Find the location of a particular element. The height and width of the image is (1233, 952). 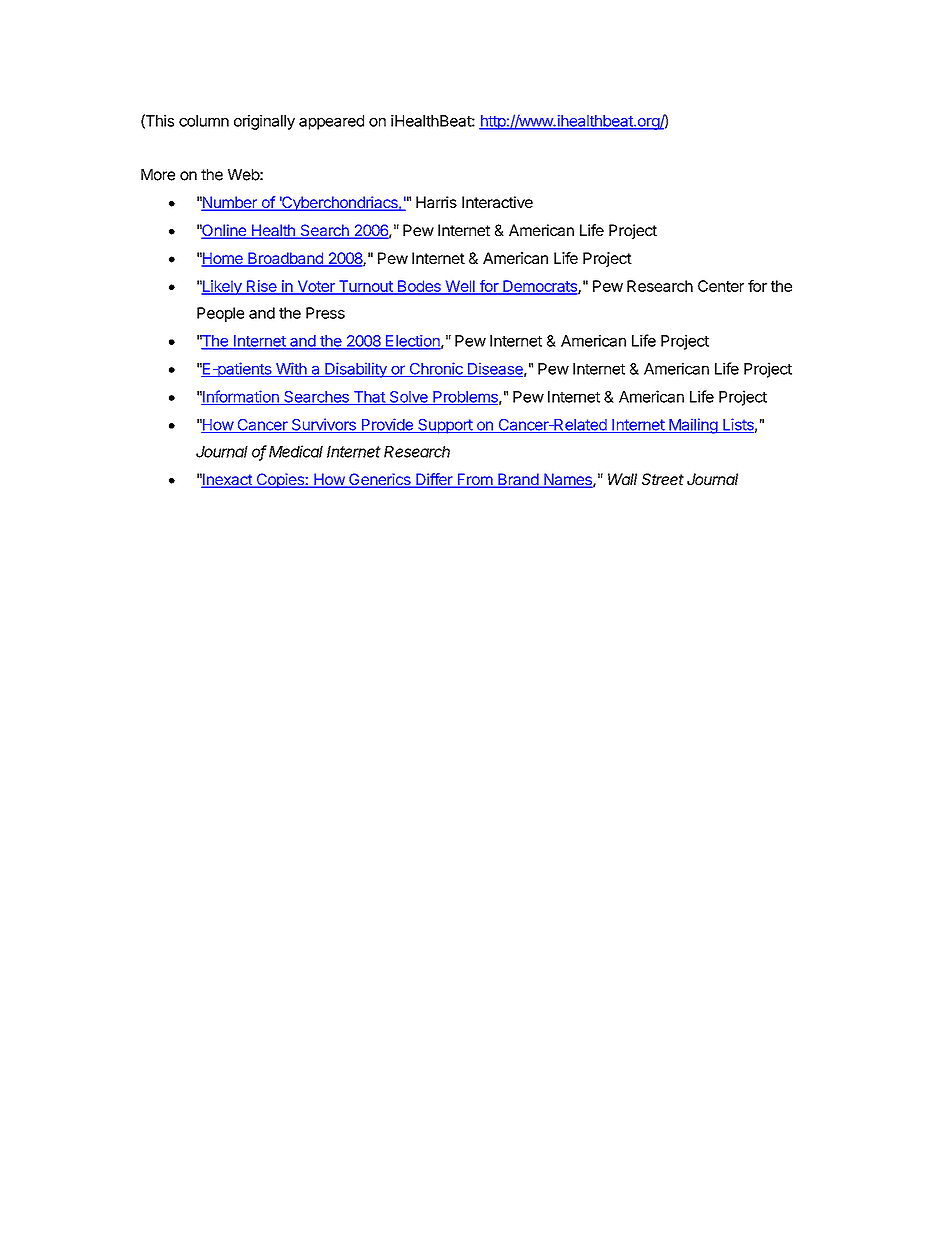

column is located at coordinates (204, 121).
